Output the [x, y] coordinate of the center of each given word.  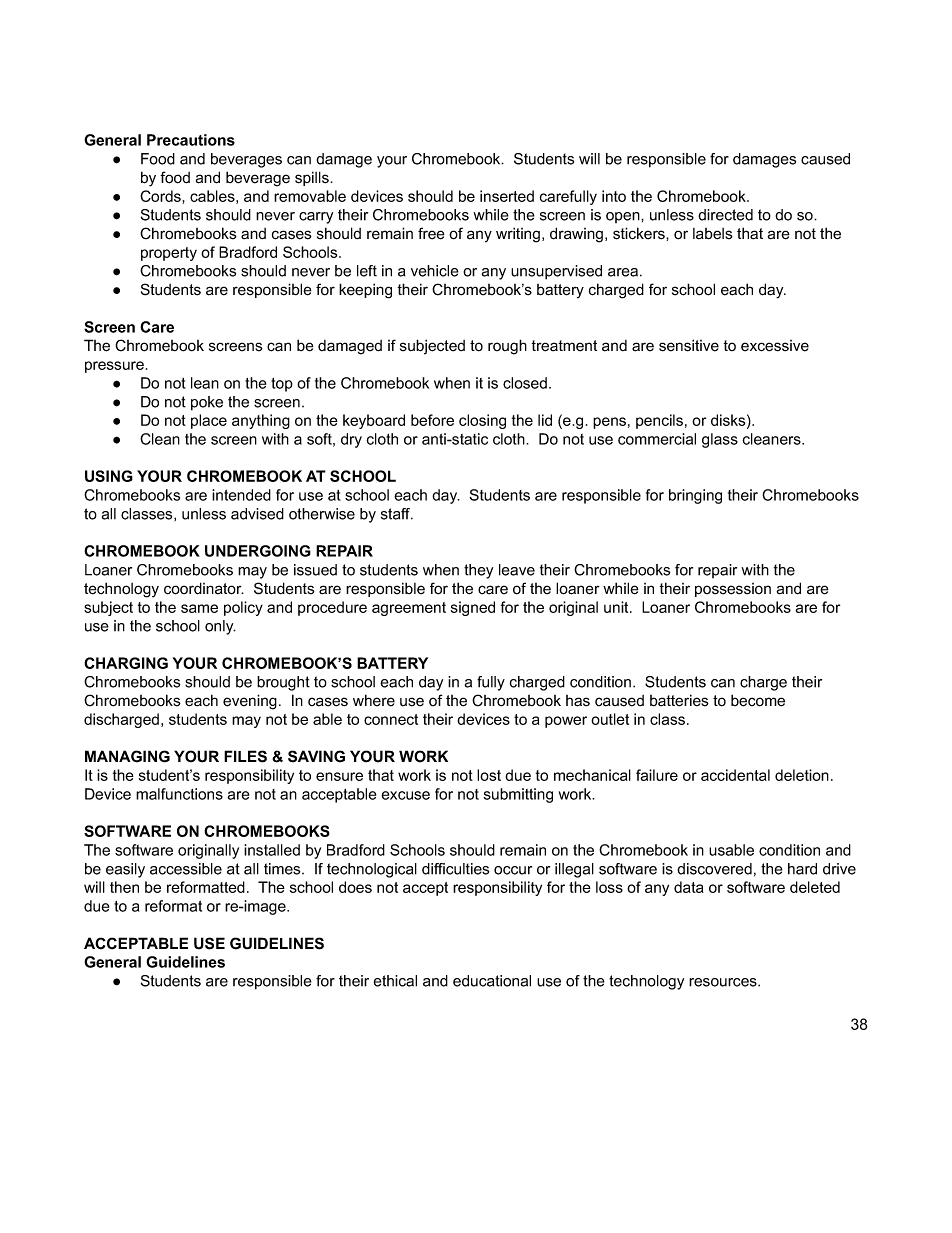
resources [724, 982]
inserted [507, 196]
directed [725, 215]
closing [482, 421]
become [758, 700]
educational [492, 981]
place [209, 421]
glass [720, 440]
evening [250, 702]
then [124, 887]
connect [391, 719]
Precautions [191, 140]
